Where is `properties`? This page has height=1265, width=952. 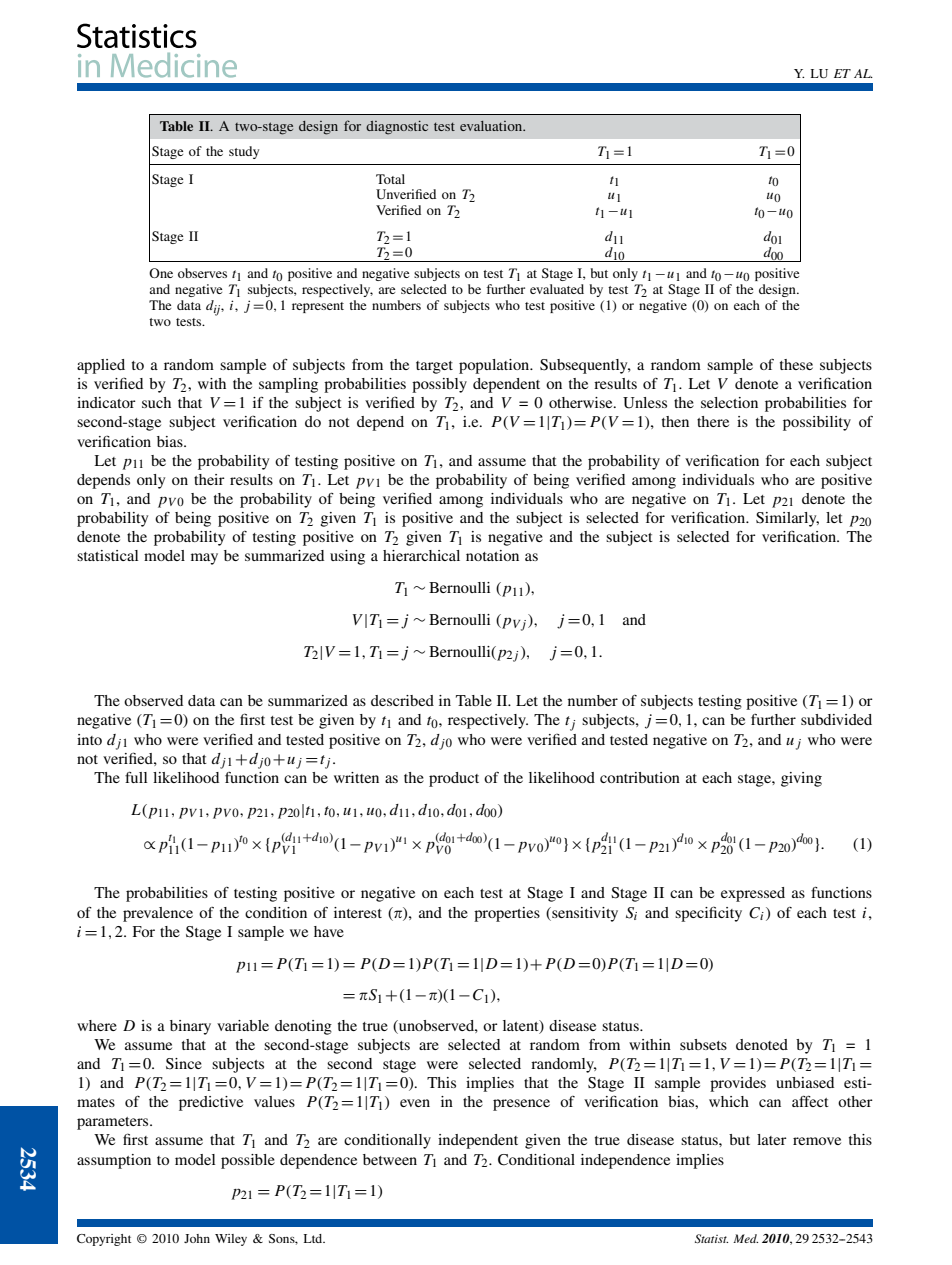
properties is located at coordinates (507, 914).
